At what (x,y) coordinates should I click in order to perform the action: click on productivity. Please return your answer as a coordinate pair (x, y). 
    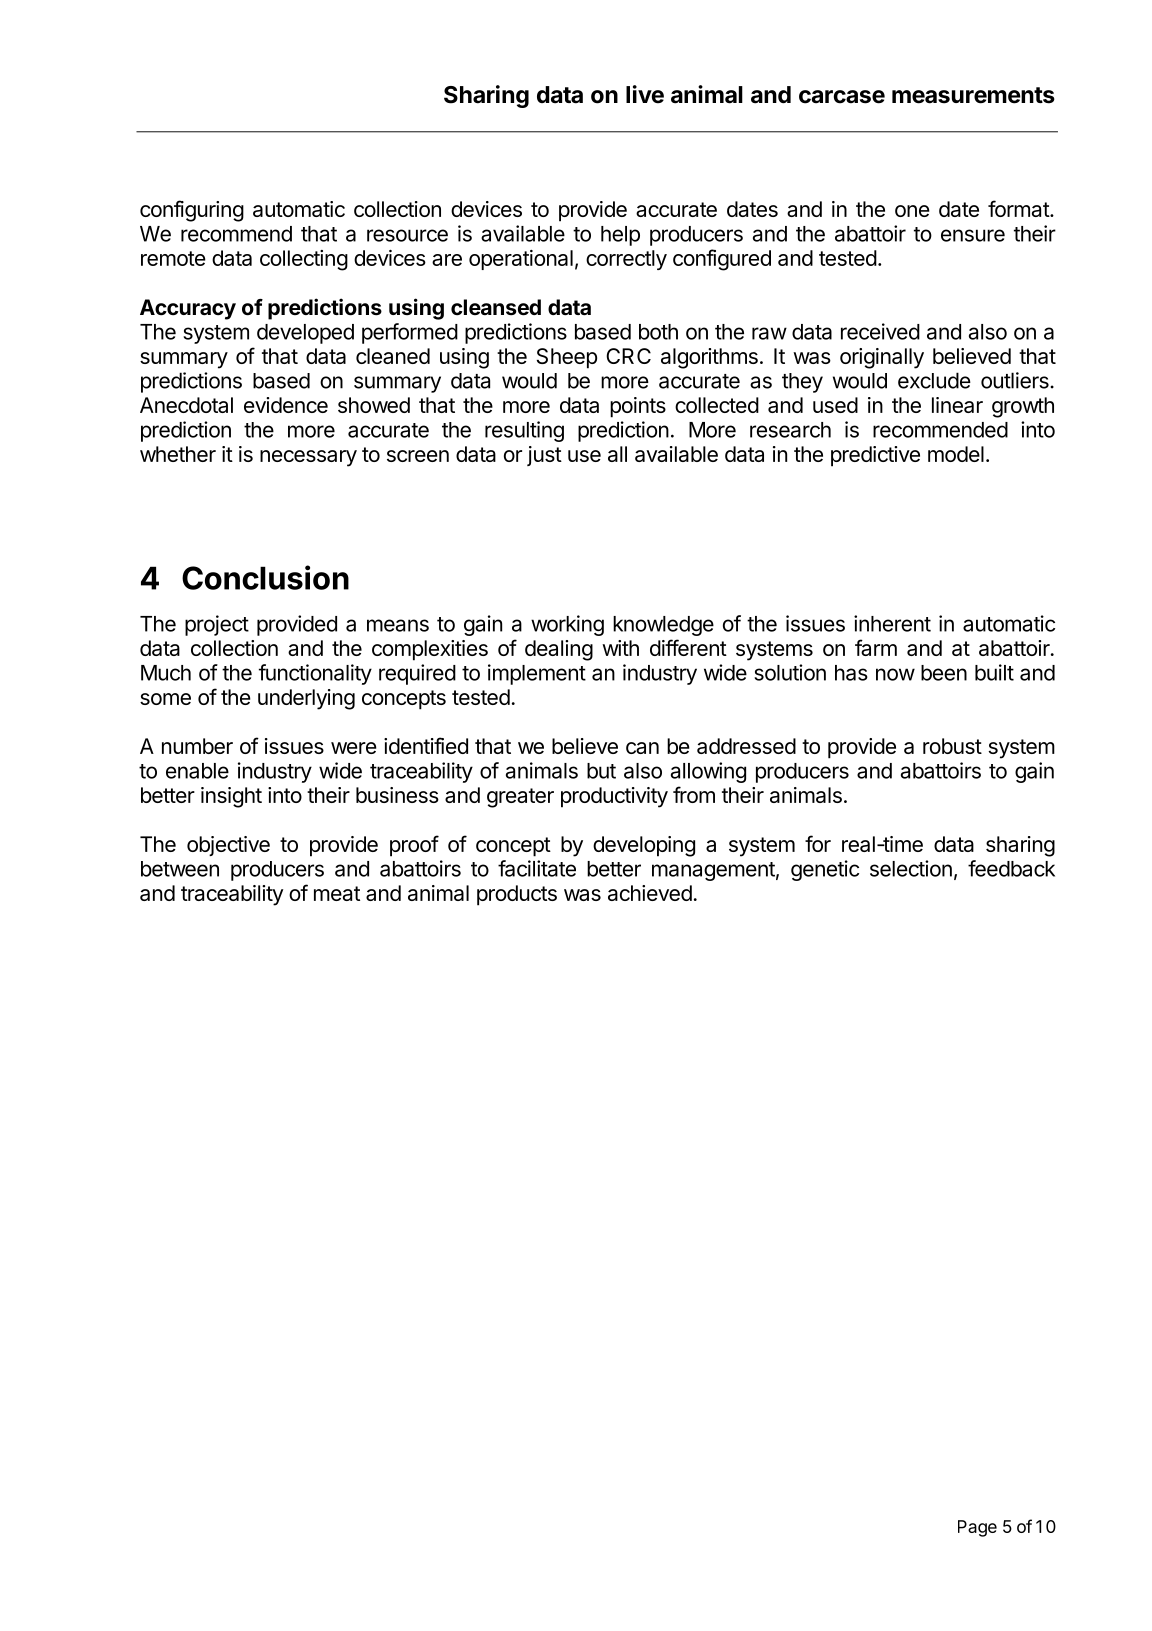
    Looking at the image, I should click on (614, 797).
